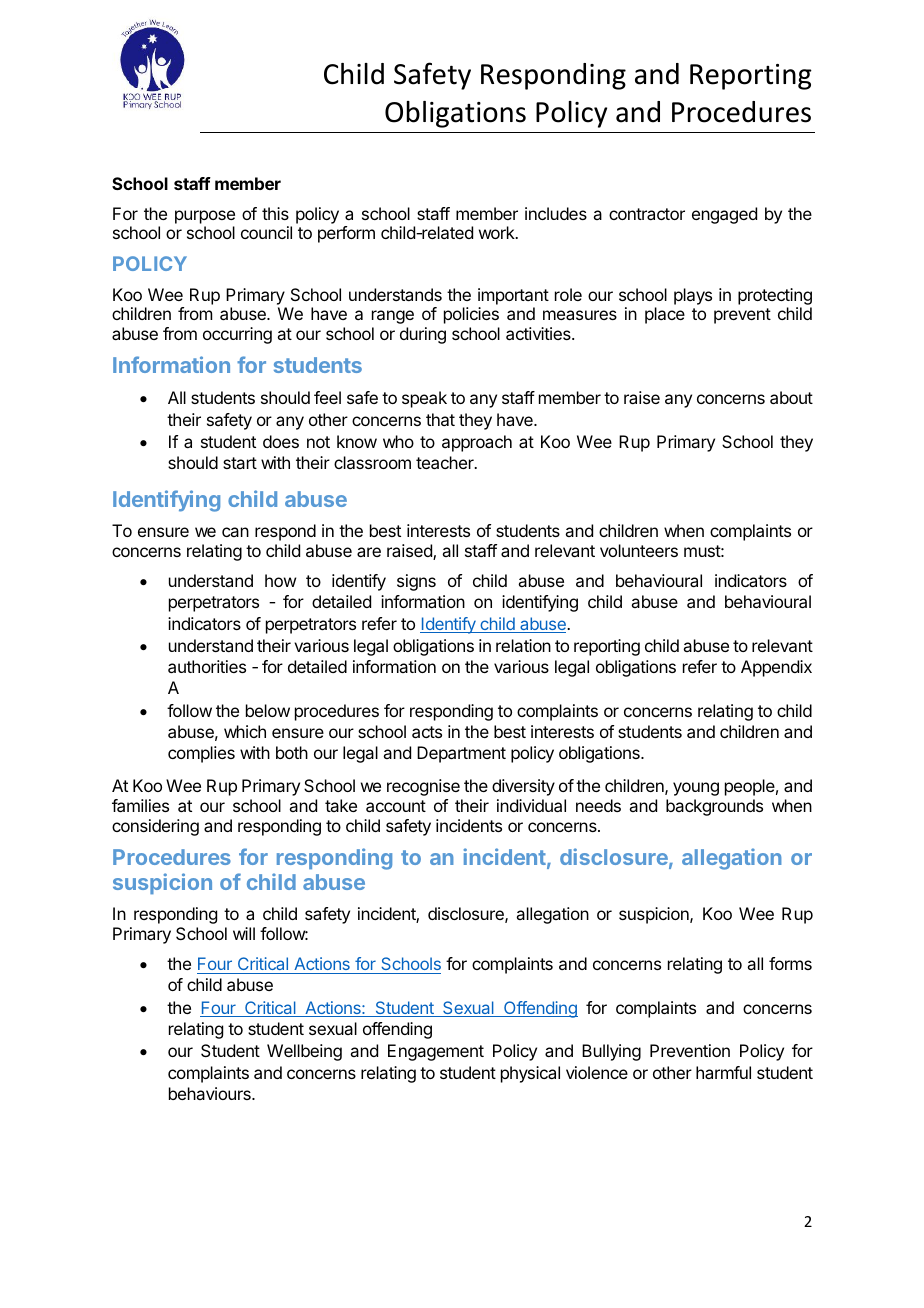 This document has width=924, height=1308. Describe the element at coordinates (436, 1052) in the document. I see `Engagement` at that location.
